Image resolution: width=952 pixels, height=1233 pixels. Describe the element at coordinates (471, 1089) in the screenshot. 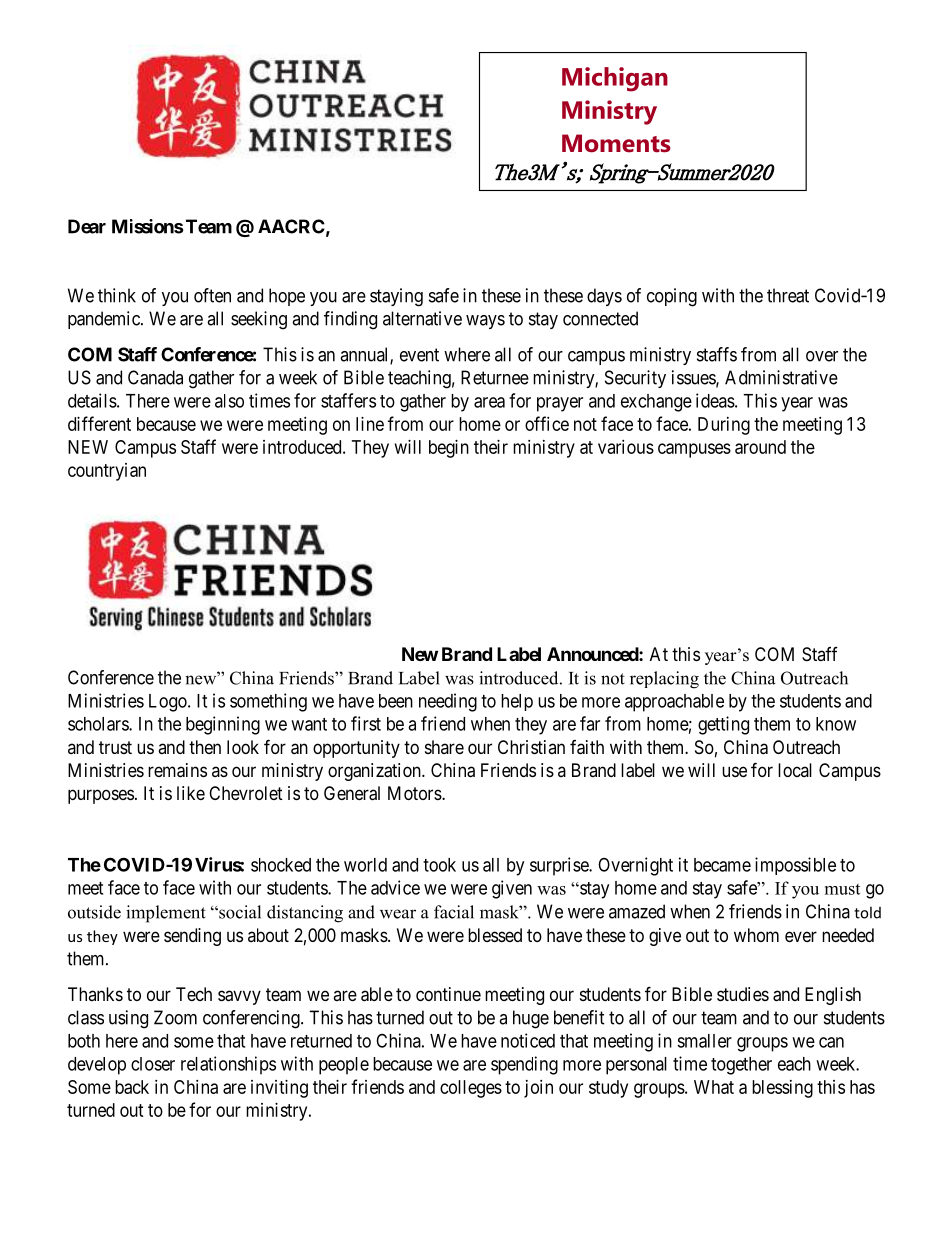

I see `colleges` at that location.
